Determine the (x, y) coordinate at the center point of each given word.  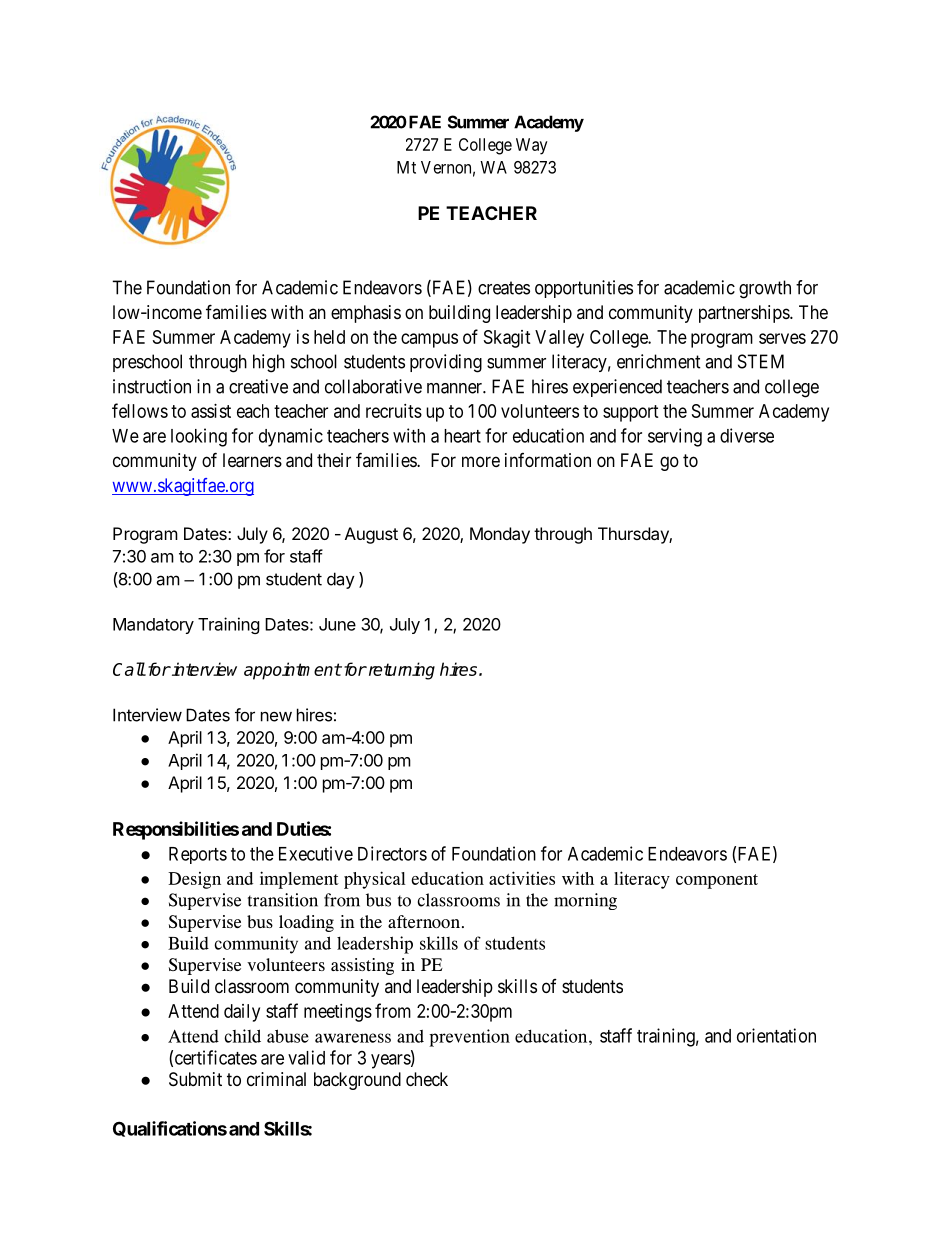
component (717, 881)
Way (532, 146)
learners (252, 460)
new (276, 717)
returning (400, 671)
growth (765, 289)
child (242, 1036)
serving (675, 437)
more (481, 461)
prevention (469, 1038)
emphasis (366, 314)
